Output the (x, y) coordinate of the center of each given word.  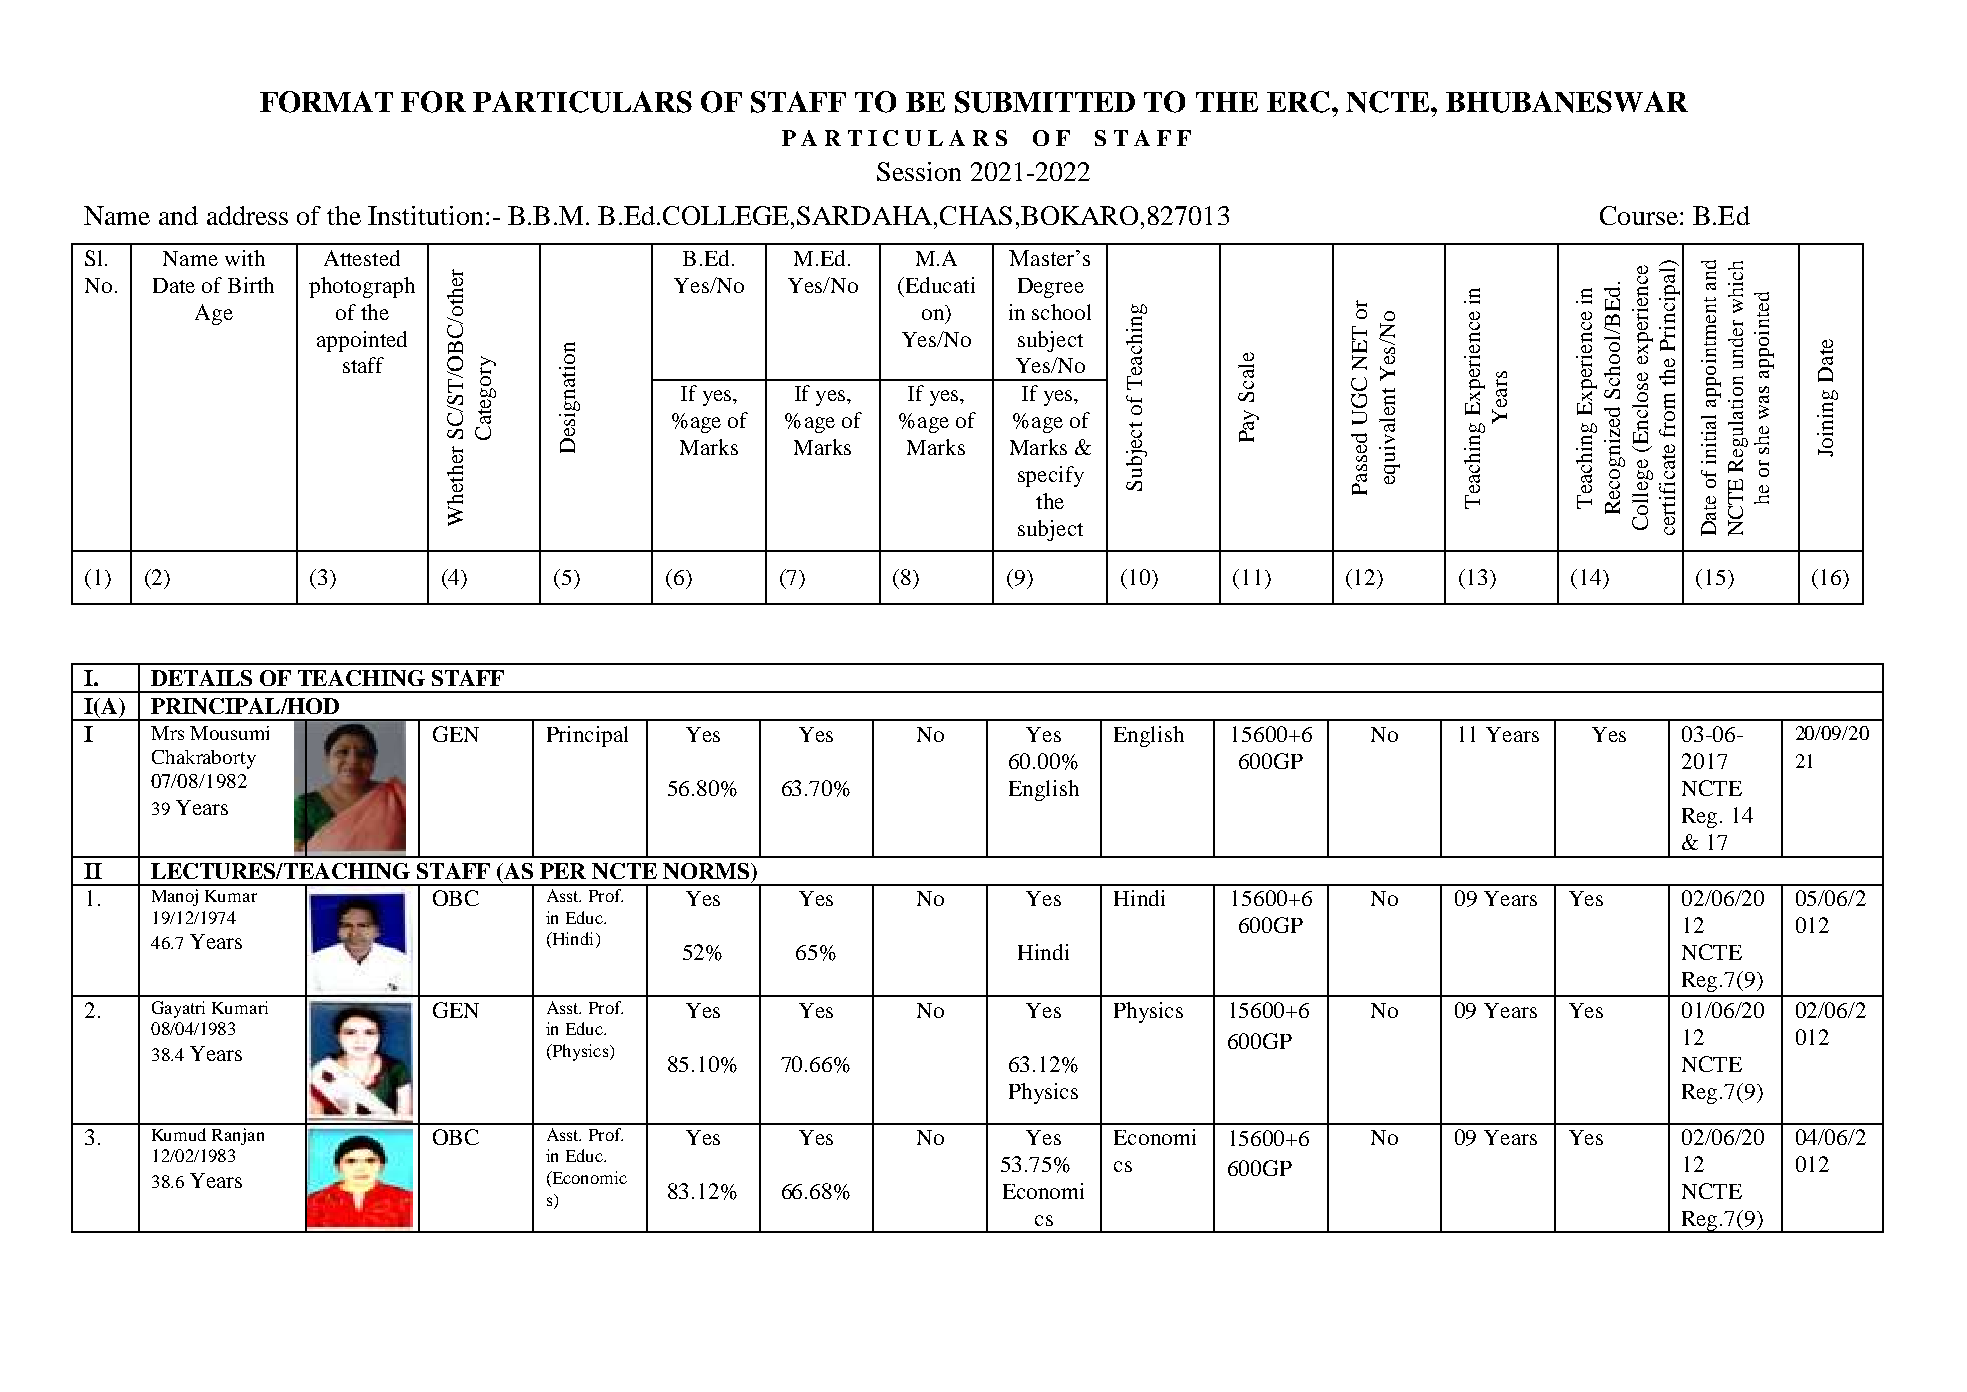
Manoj (175, 897)
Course (1639, 215)
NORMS (707, 871)
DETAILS (201, 678)
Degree (1051, 288)
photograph (362, 287)
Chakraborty (204, 759)
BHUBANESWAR (1567, 102)
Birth (251, 285)
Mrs (167, 733)
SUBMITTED (1045, 102)
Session (919, 171)
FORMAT (326, 102)
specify (1051, 476)
